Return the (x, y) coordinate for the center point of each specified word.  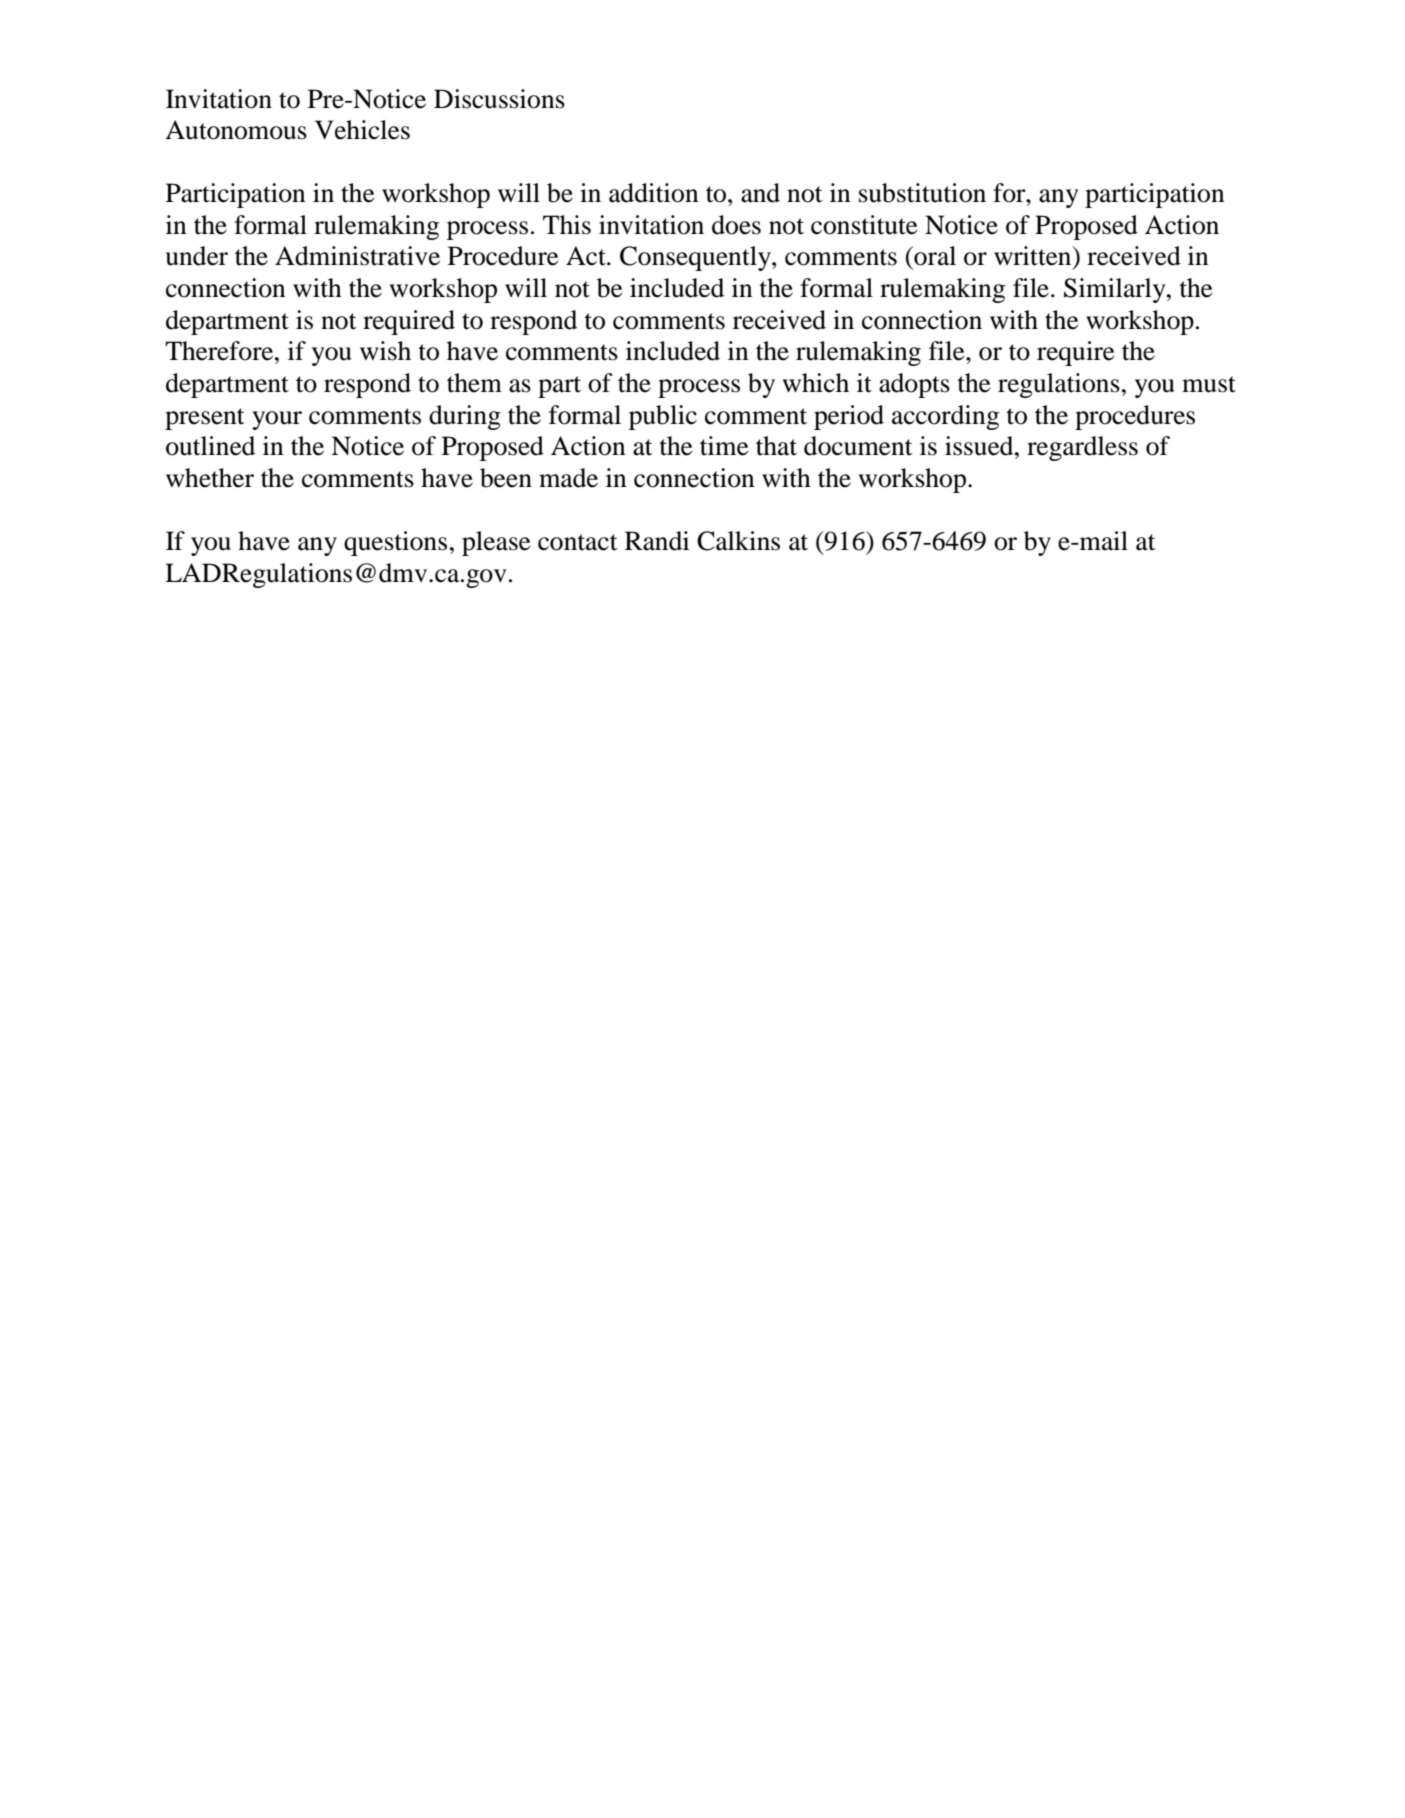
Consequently (696, 258)
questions (395, 543)
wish (385, 351)
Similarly (1116, 290)
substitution (922, 193)
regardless (1082, 448)
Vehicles (362, 130)
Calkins (738, 541)
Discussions (499, 99)
